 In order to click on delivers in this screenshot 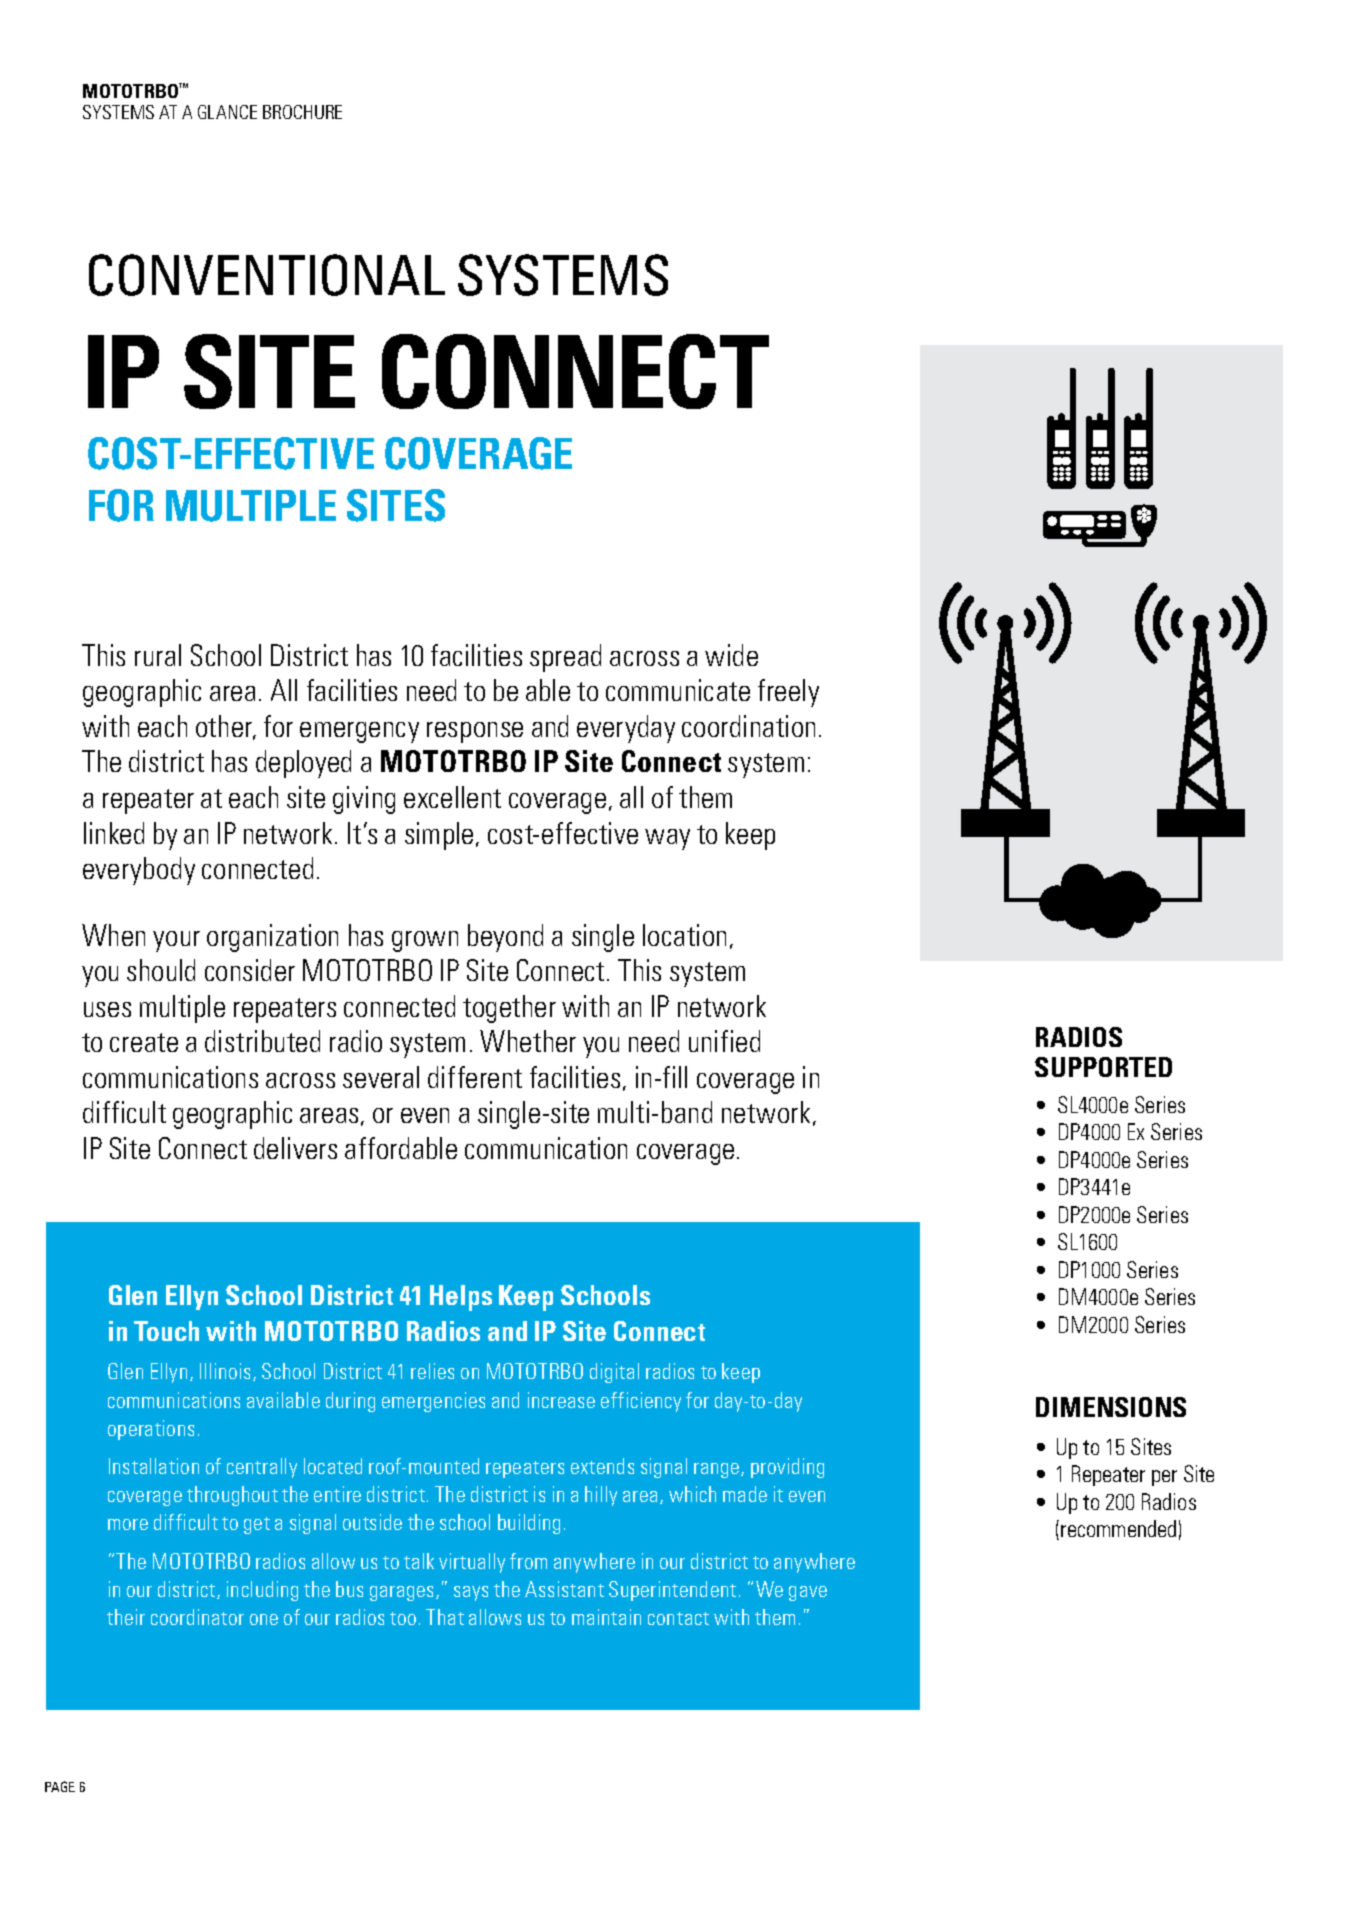, I will do `click(295, 1148)`.
